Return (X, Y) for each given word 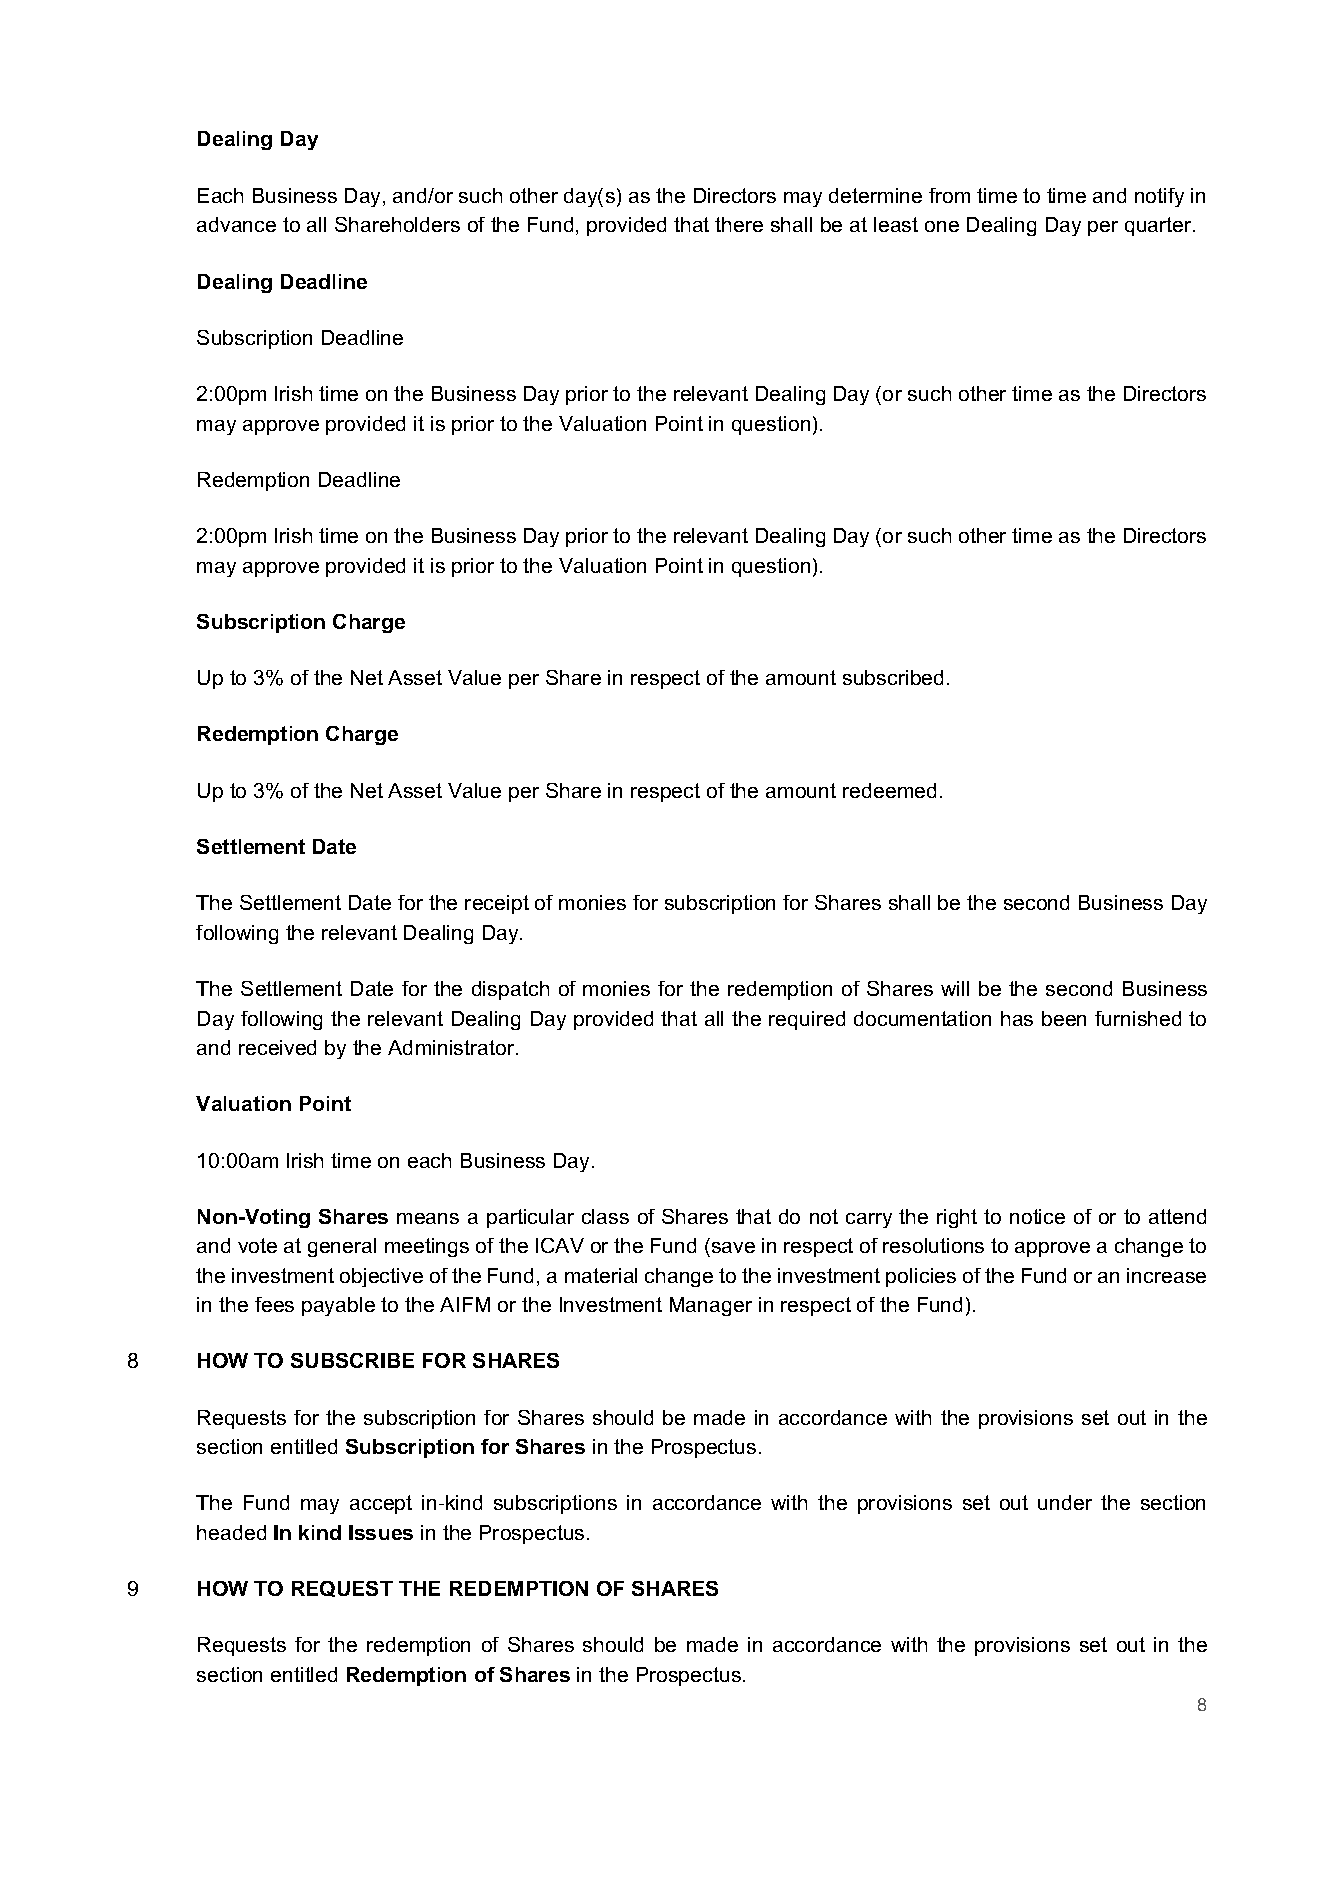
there (739, 224)
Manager (711, 1306)
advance (236, 224)
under (1065, 1502)
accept (381, 1504)
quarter (1159, 226)
